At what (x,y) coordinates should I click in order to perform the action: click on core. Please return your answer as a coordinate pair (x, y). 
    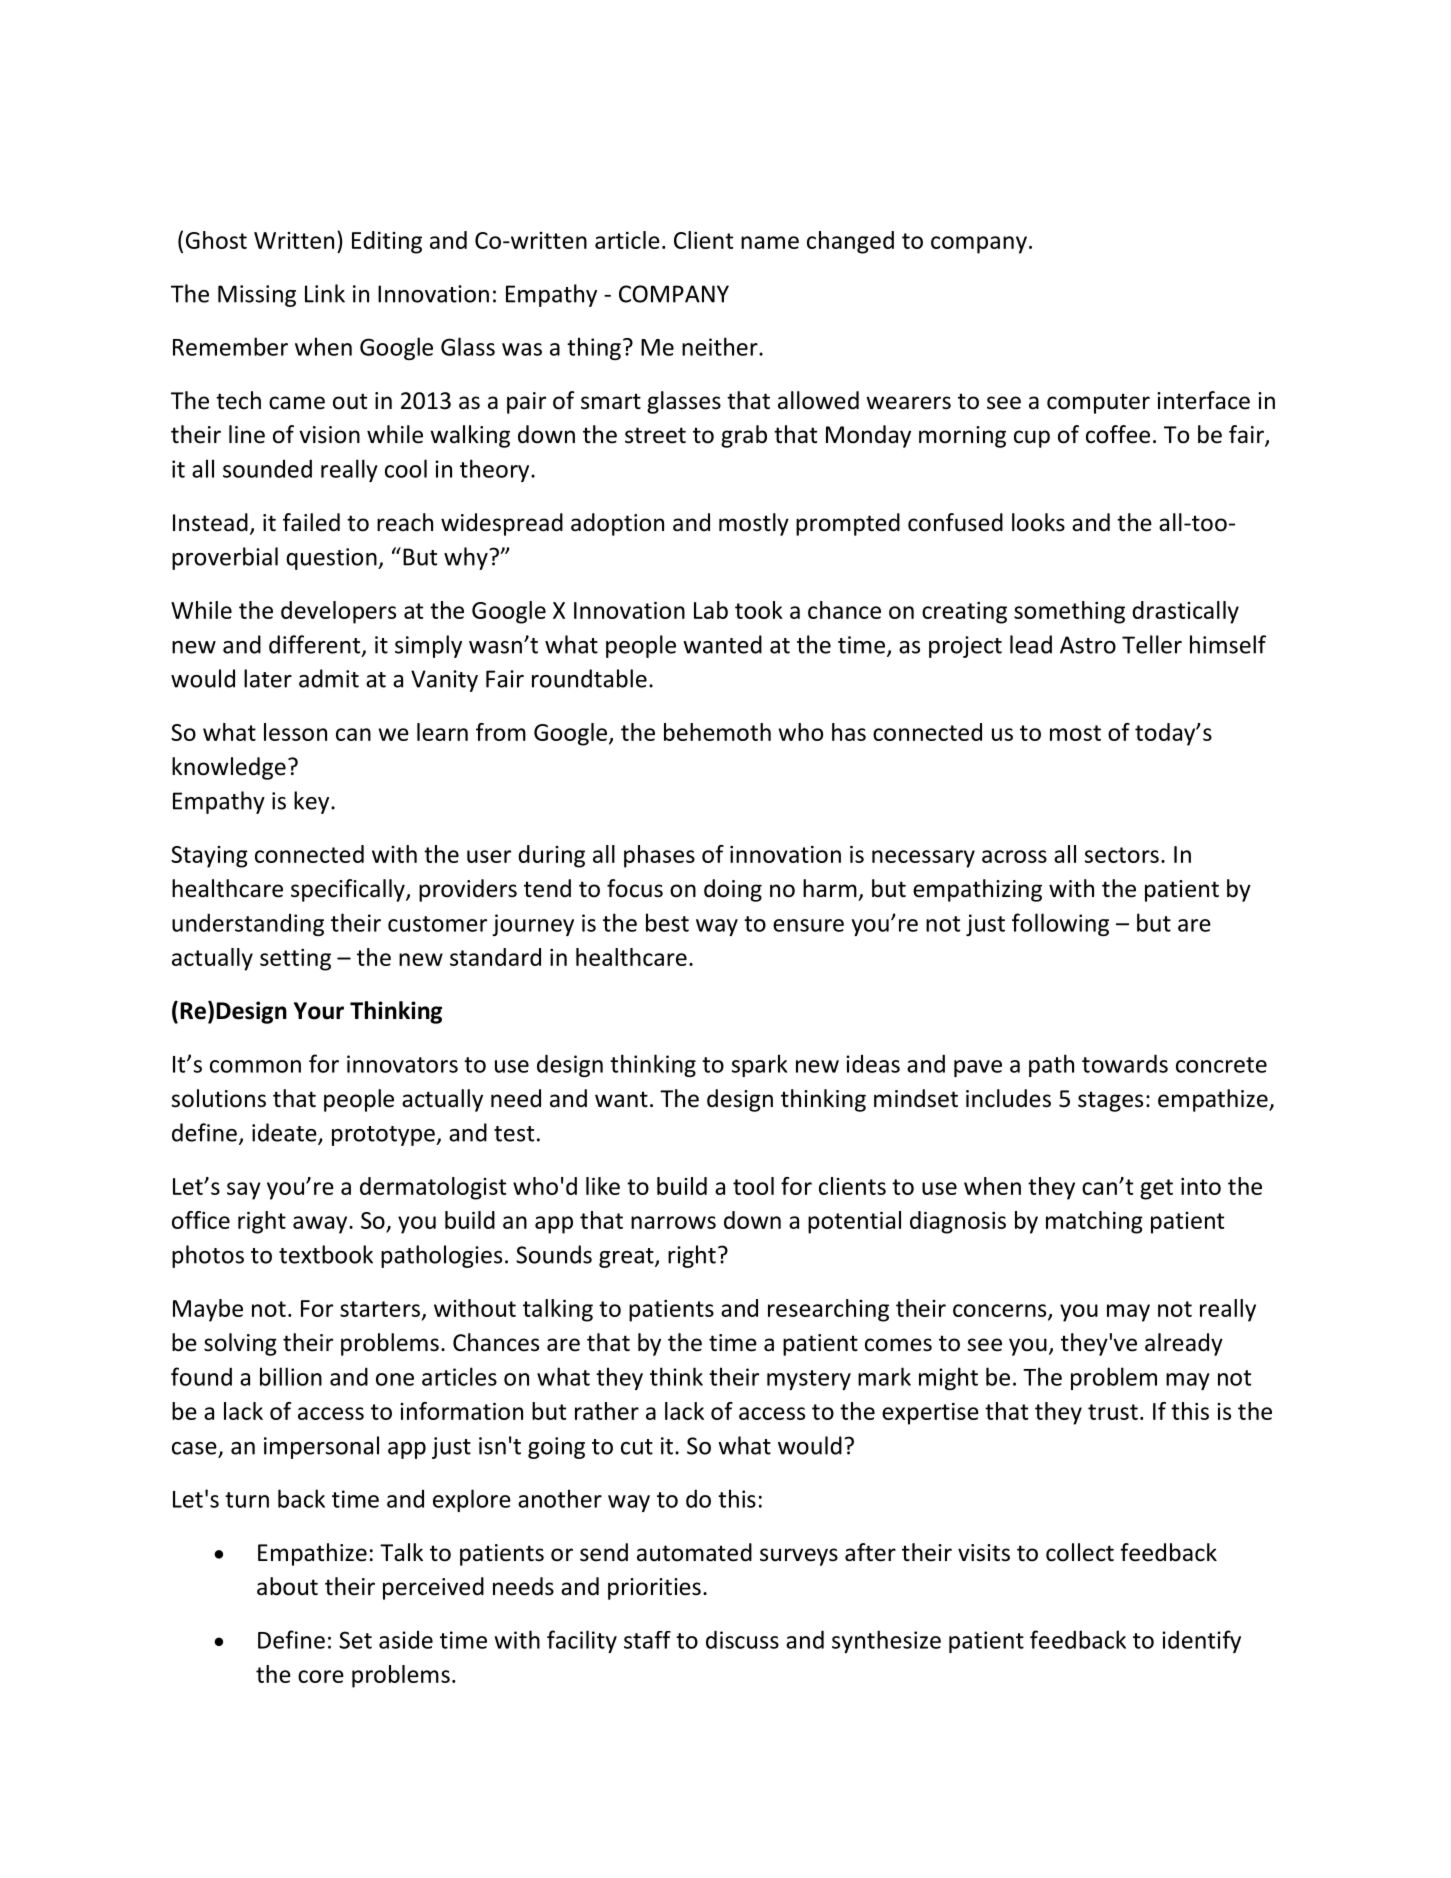
    Looking at the image, I should click on (321, 1676).
